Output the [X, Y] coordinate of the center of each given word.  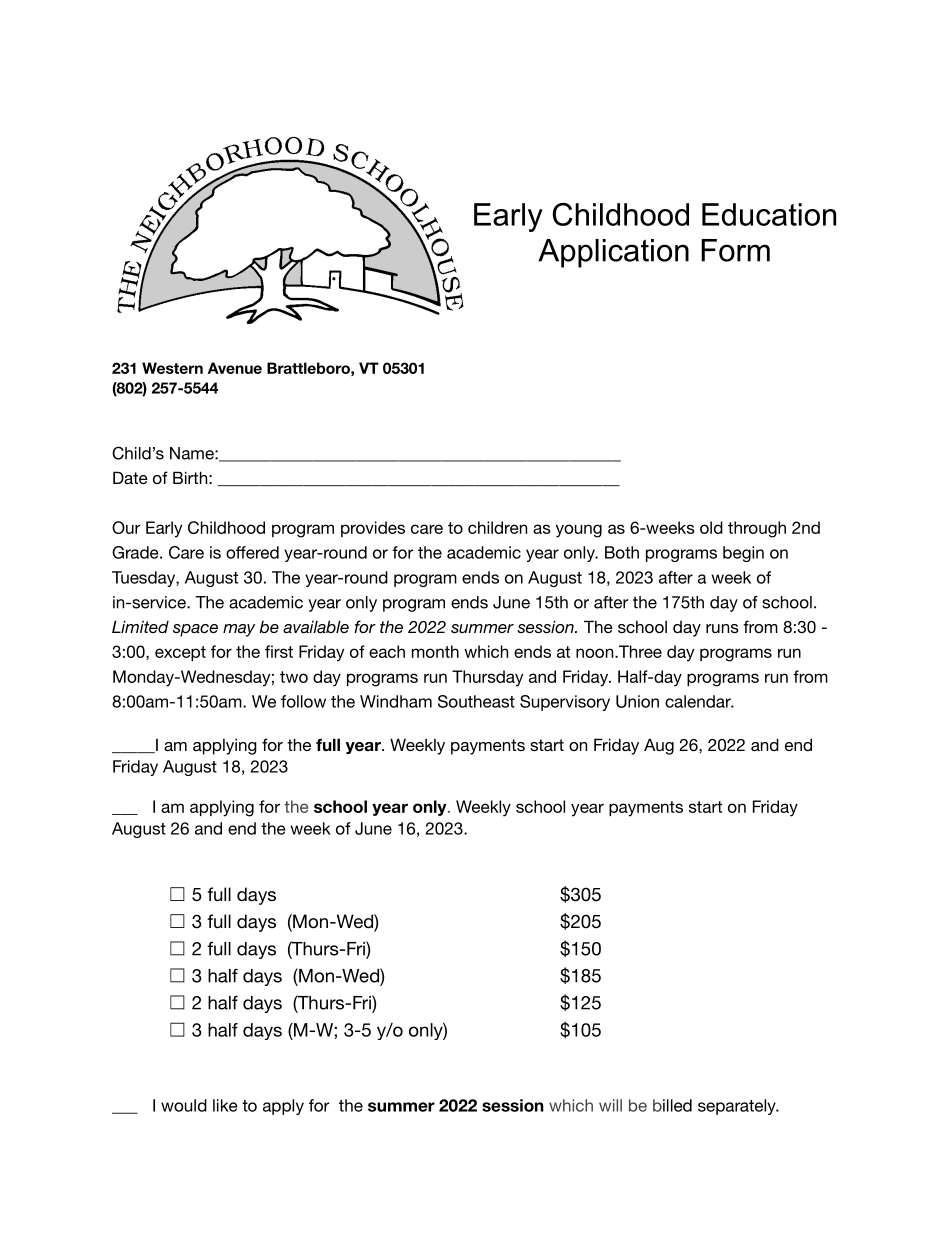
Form [735, 250]
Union [637, 701]
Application [613, 253]
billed [672, 1105]
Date [130, 477]
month [435, 651]
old [711, 527]
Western [172, 368]
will [610, 1105]
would [184, 1105]
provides [373, 529]
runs [722, 628]
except [180, 653]
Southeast [476, 701]
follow [303, 701]
